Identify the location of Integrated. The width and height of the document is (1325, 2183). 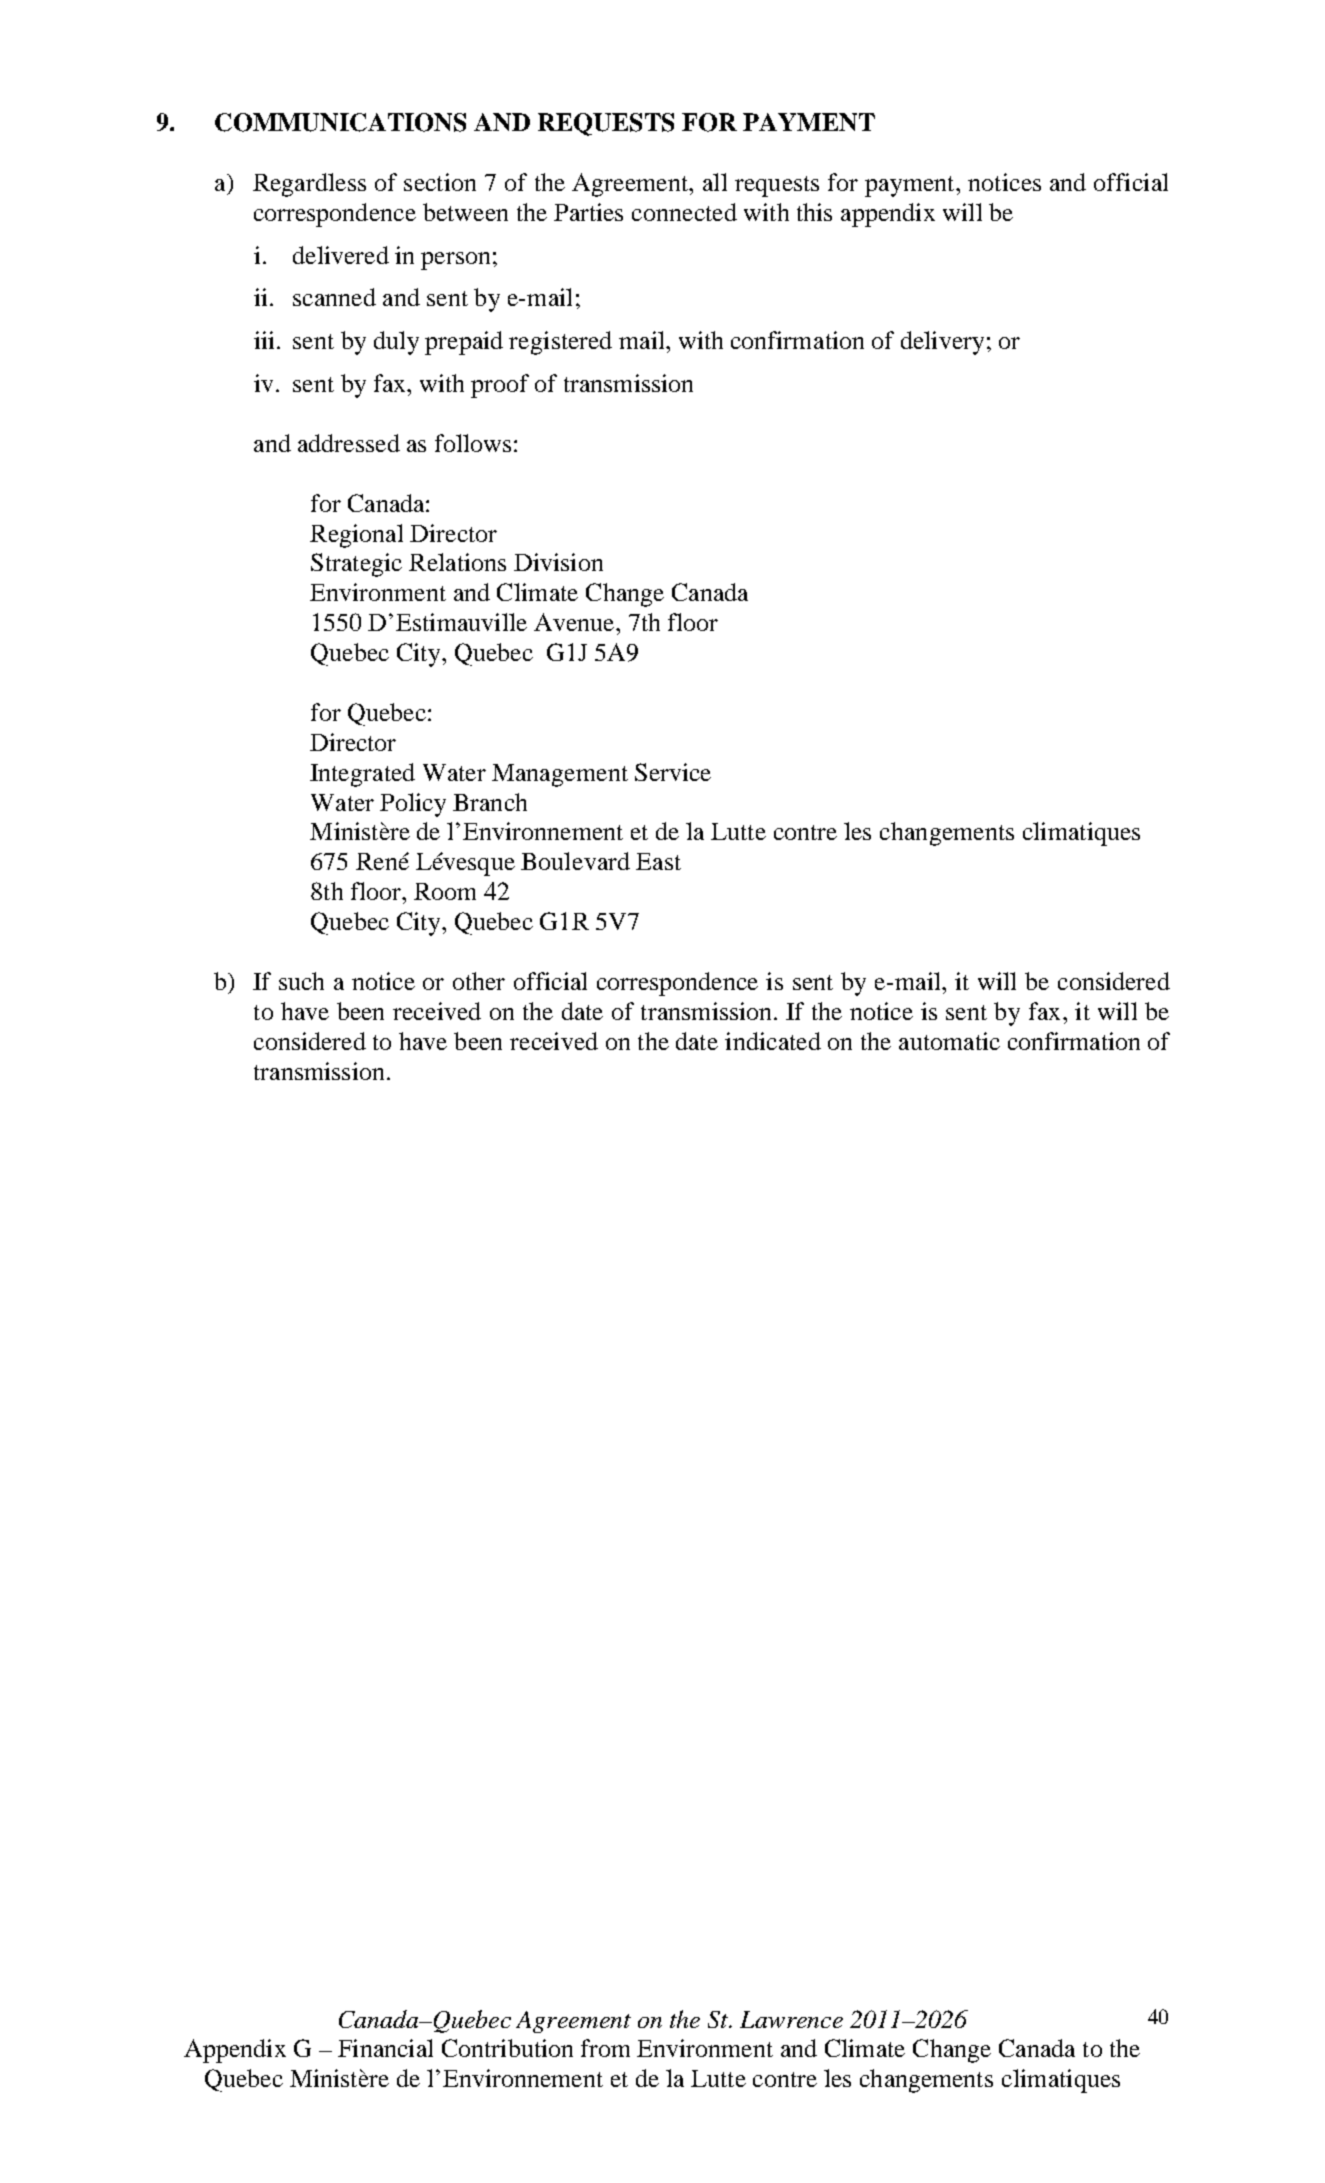
(362, 775).
